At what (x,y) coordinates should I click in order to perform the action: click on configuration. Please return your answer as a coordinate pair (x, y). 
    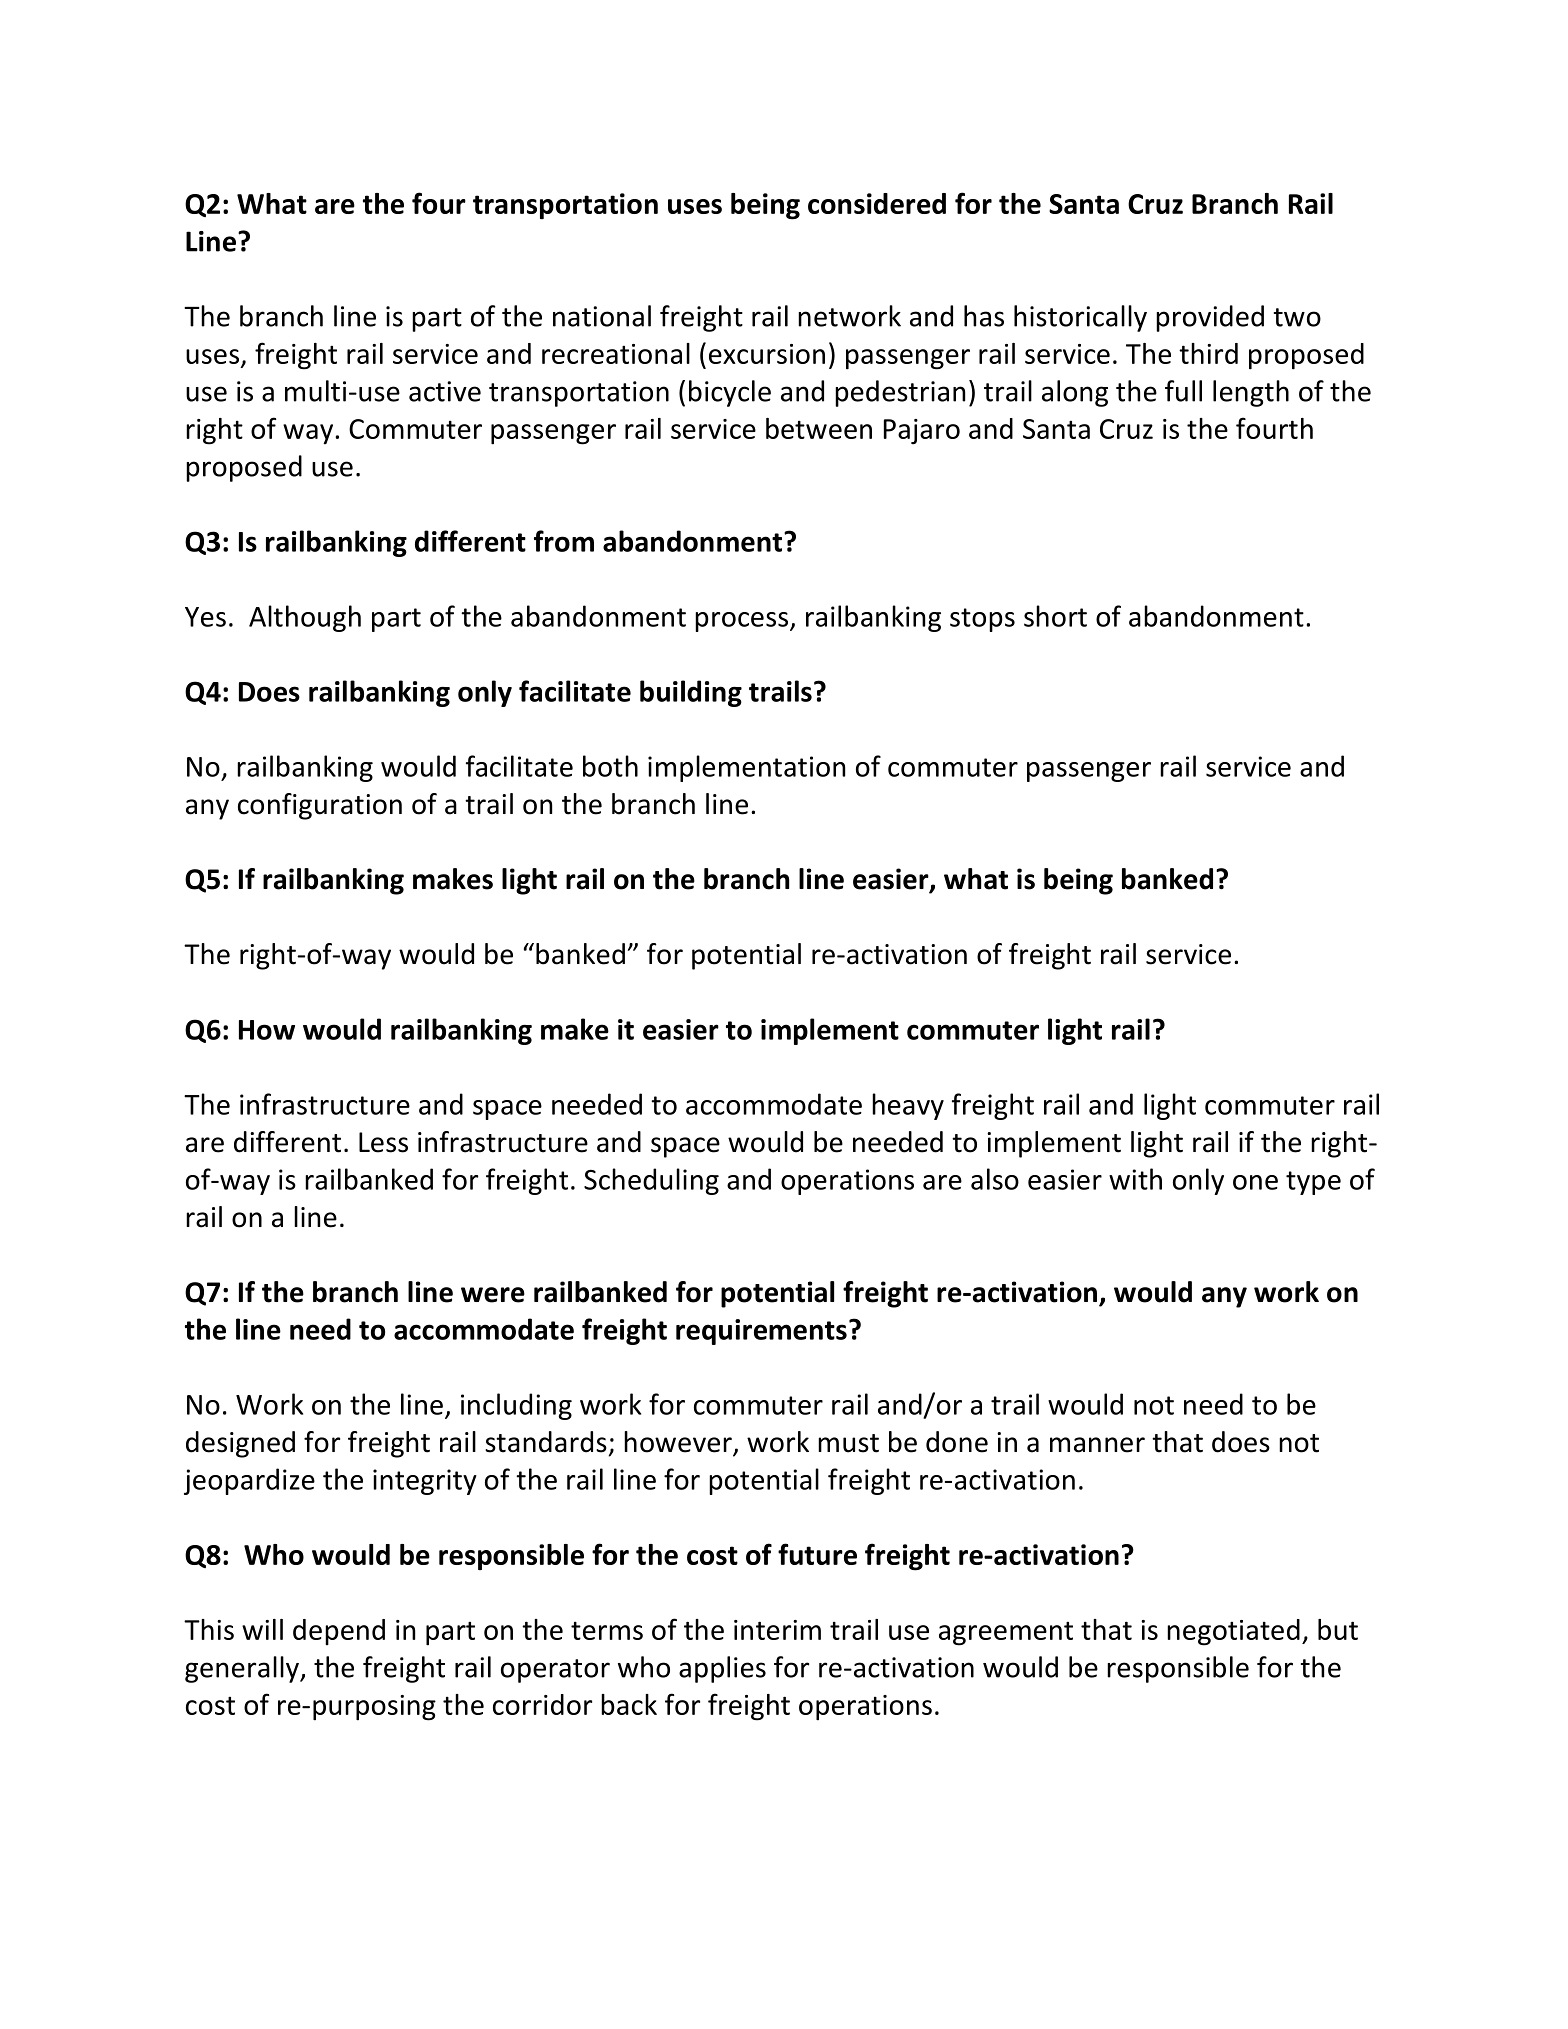
    Looking at the image, I should click on (320, 806).
